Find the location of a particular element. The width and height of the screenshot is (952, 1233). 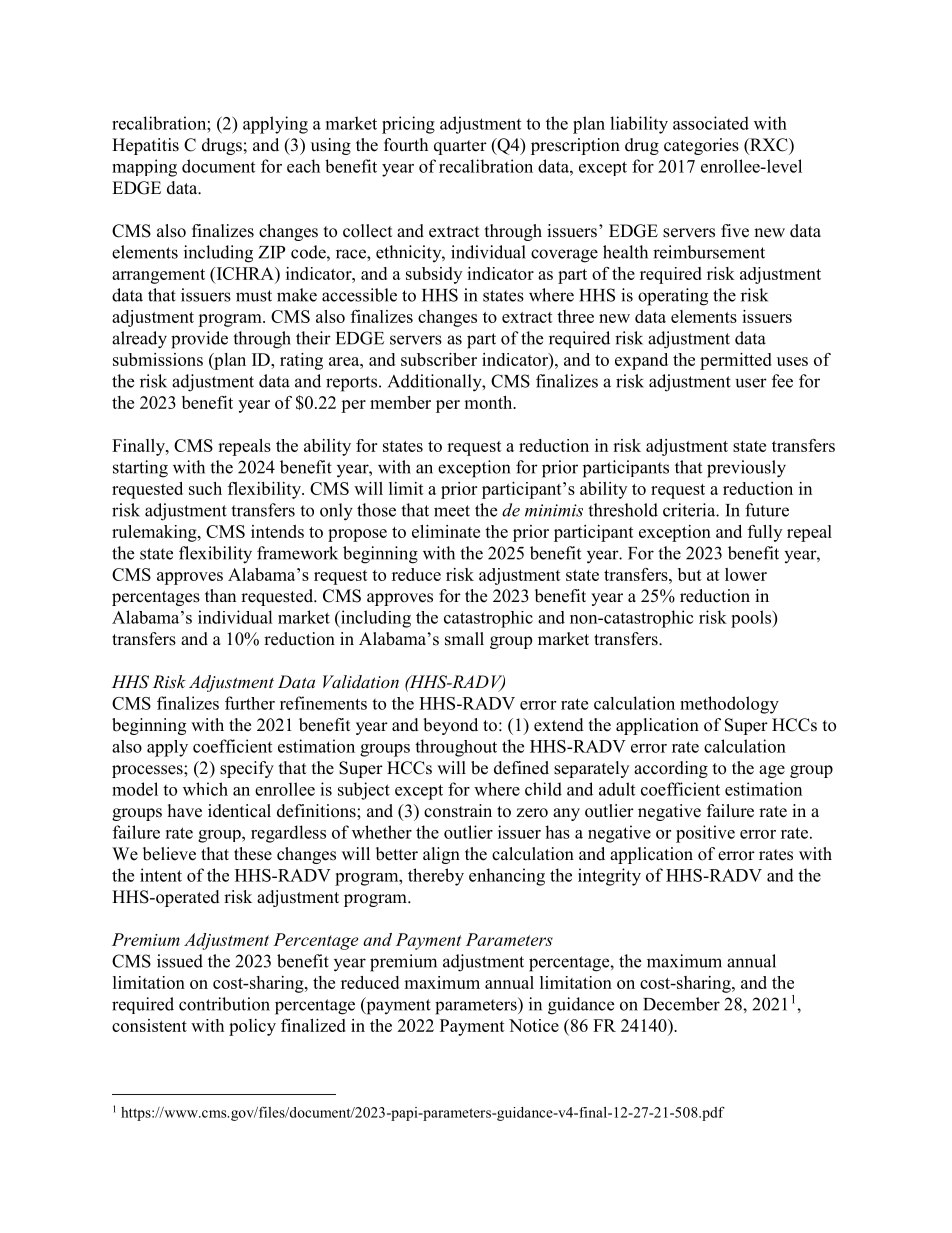

contribution is located at coordinates (224, 1004).
